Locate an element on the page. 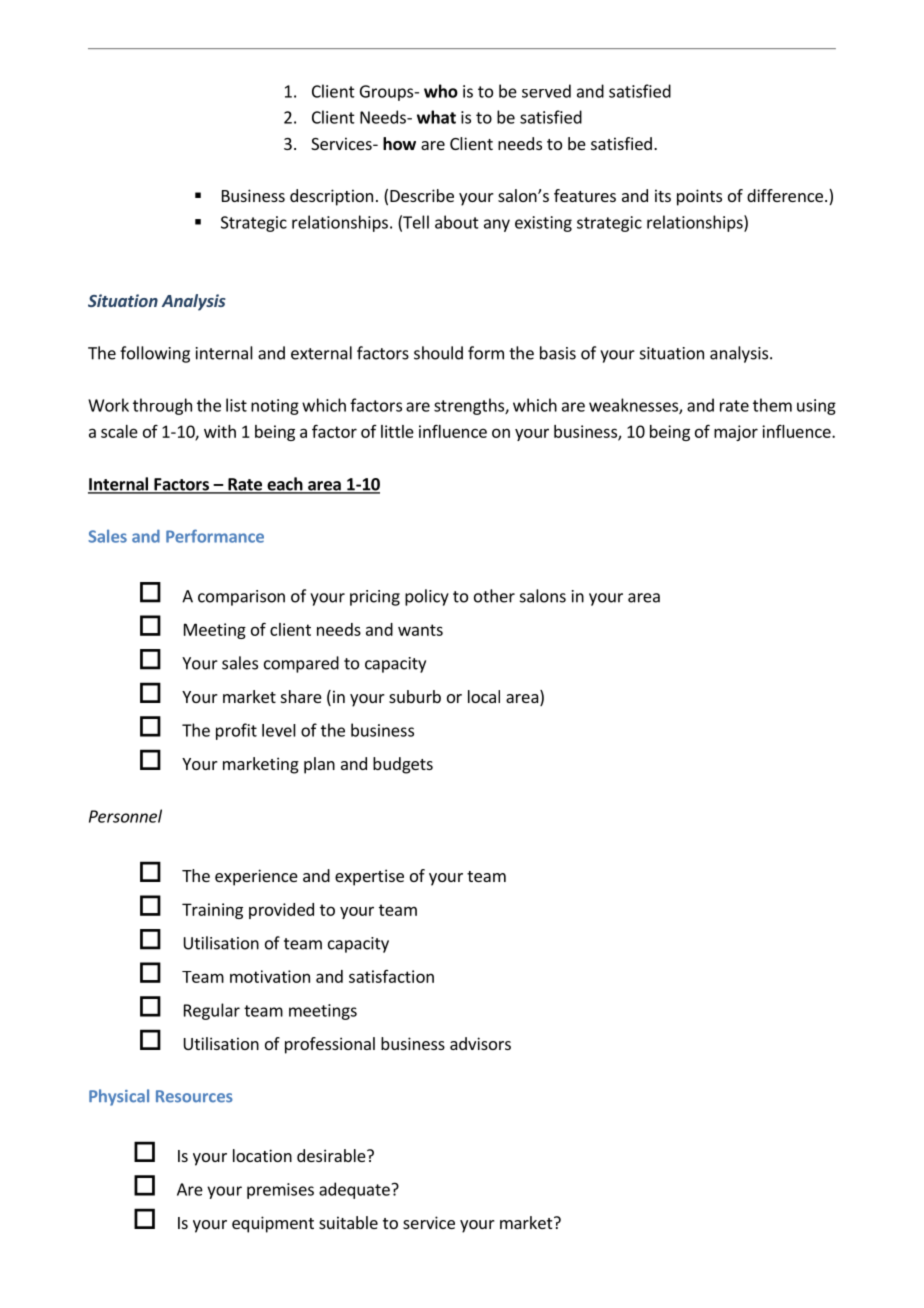 Image resolution: width=924 pixels, height=1308 pixels. adequate is located at coordinates (354, 1190).
